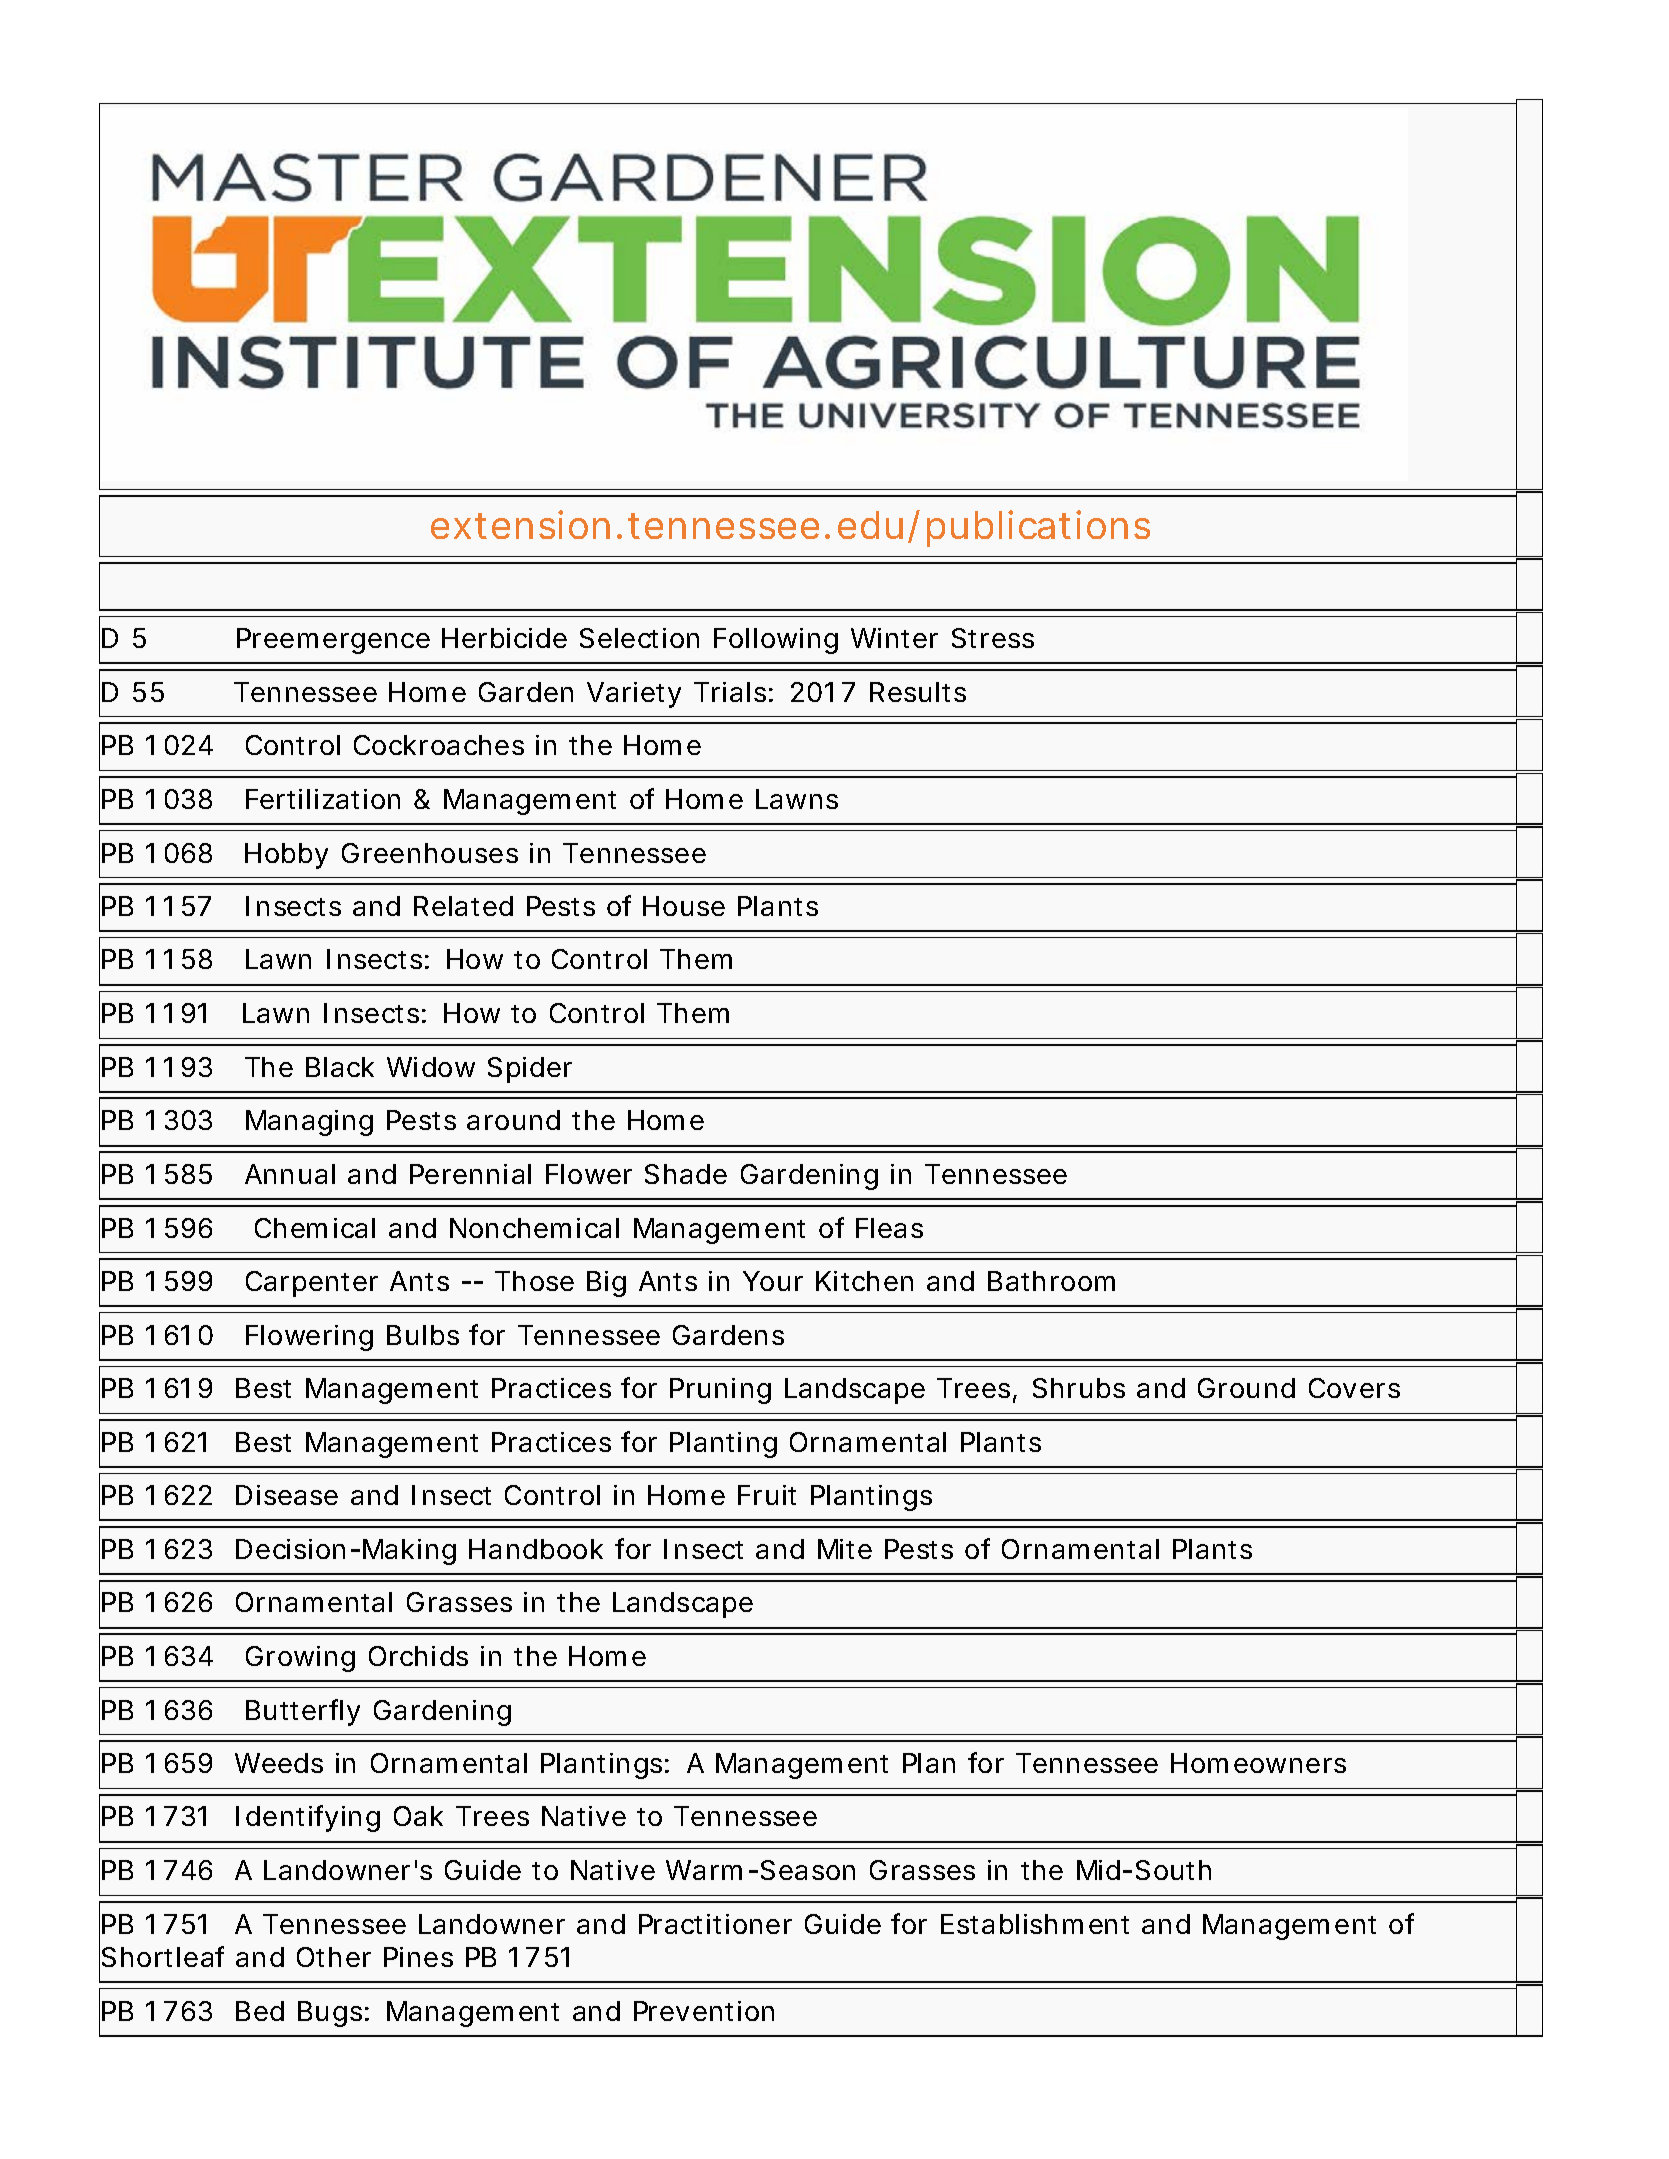 The width and height of the screenshot is (1669, 2159). I want to click on Your, so click(773, 1281).
